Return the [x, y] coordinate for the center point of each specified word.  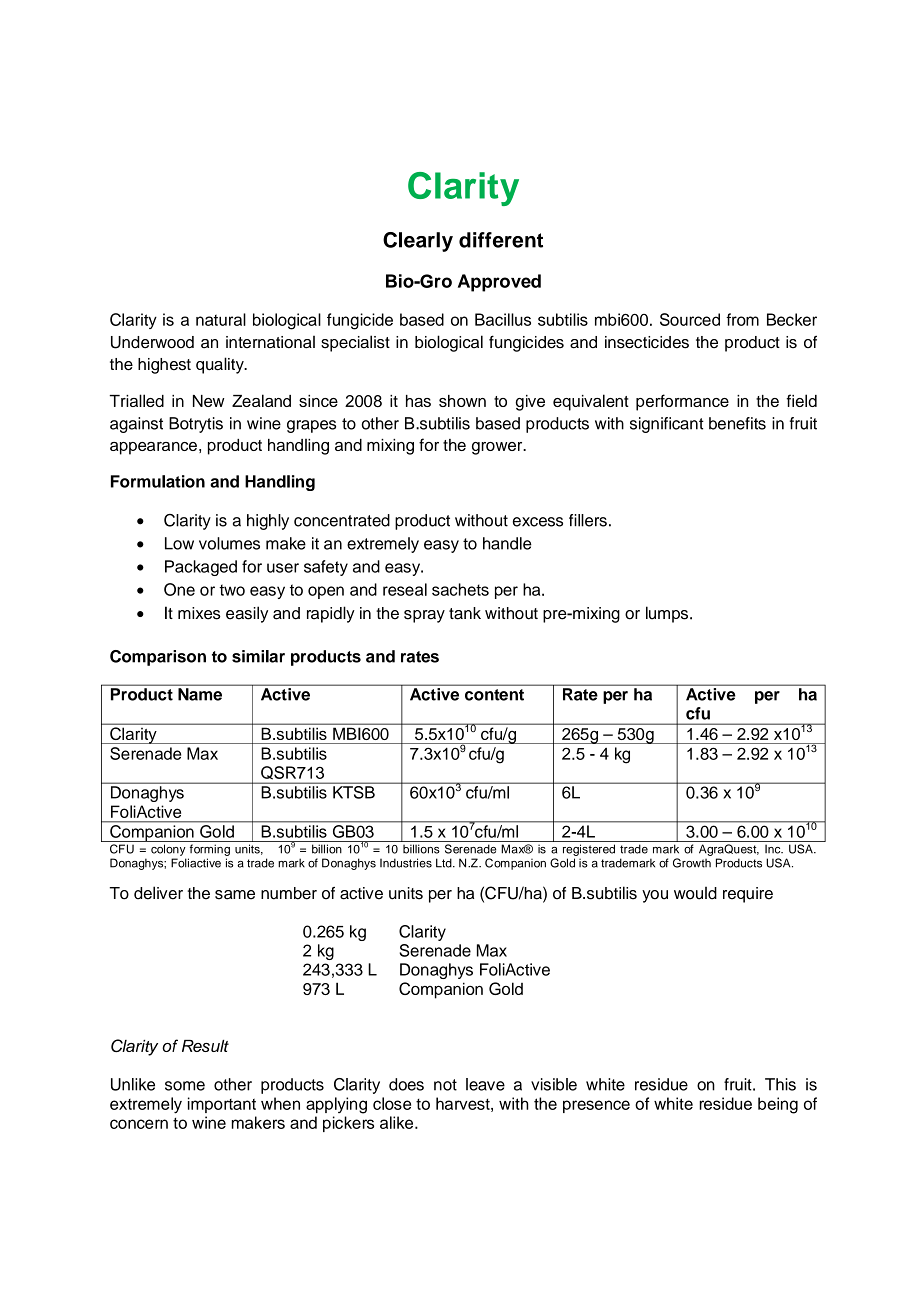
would [695, 893]
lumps [667, 614]
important [222, 1105]
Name [200, 694]
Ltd [445, 863]
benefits [737, 423]
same [235, 895]
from [742, 319]
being [778, 1105]
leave [485, 1084]
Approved [499, 283]
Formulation [158, 481]
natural [221, 319]
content [494, 695]
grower [498, 448]
